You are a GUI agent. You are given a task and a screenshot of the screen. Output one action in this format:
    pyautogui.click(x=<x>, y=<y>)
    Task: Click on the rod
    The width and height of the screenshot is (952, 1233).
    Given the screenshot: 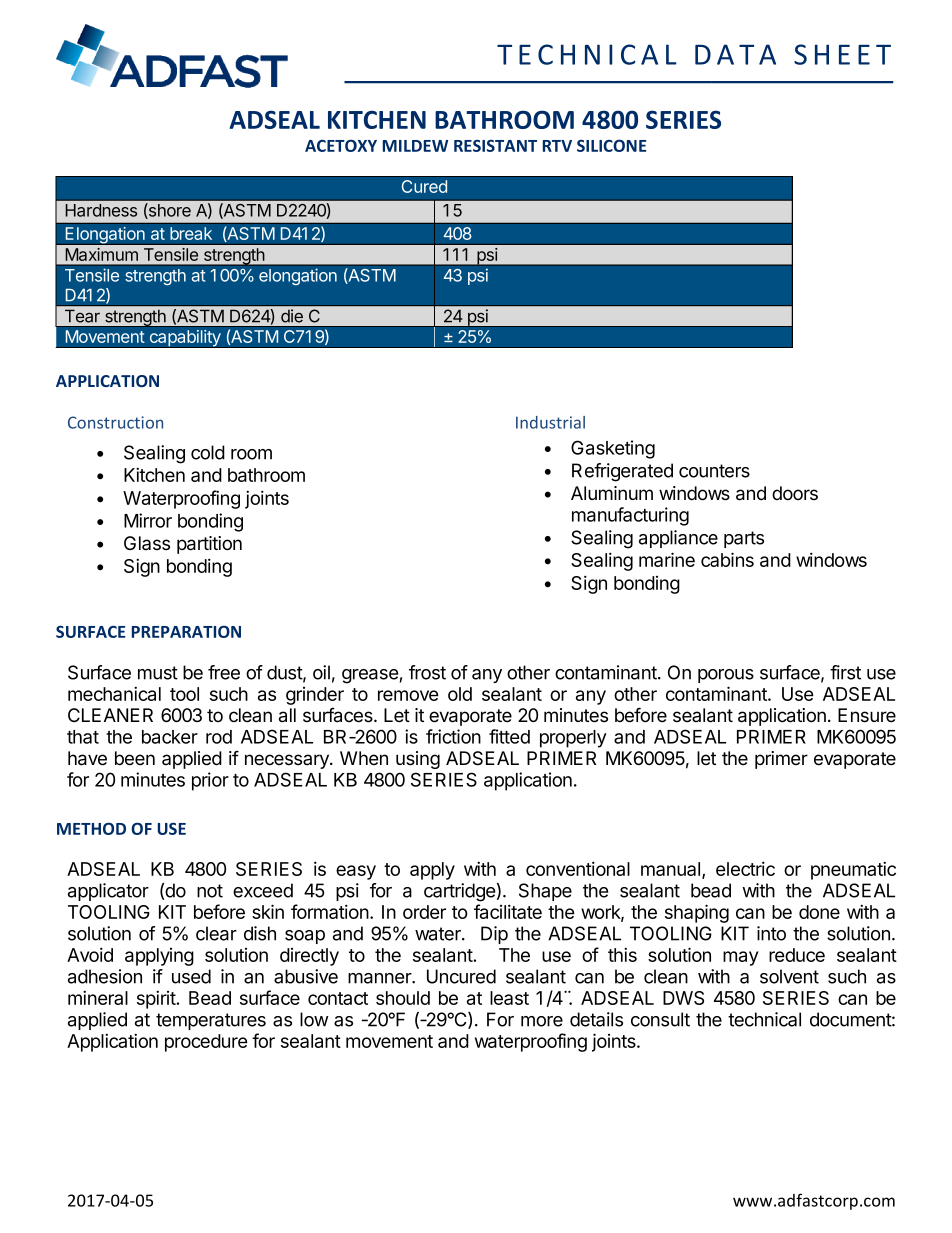 What is the action you would take?
    pyautogui.click(x=219, y=737)
